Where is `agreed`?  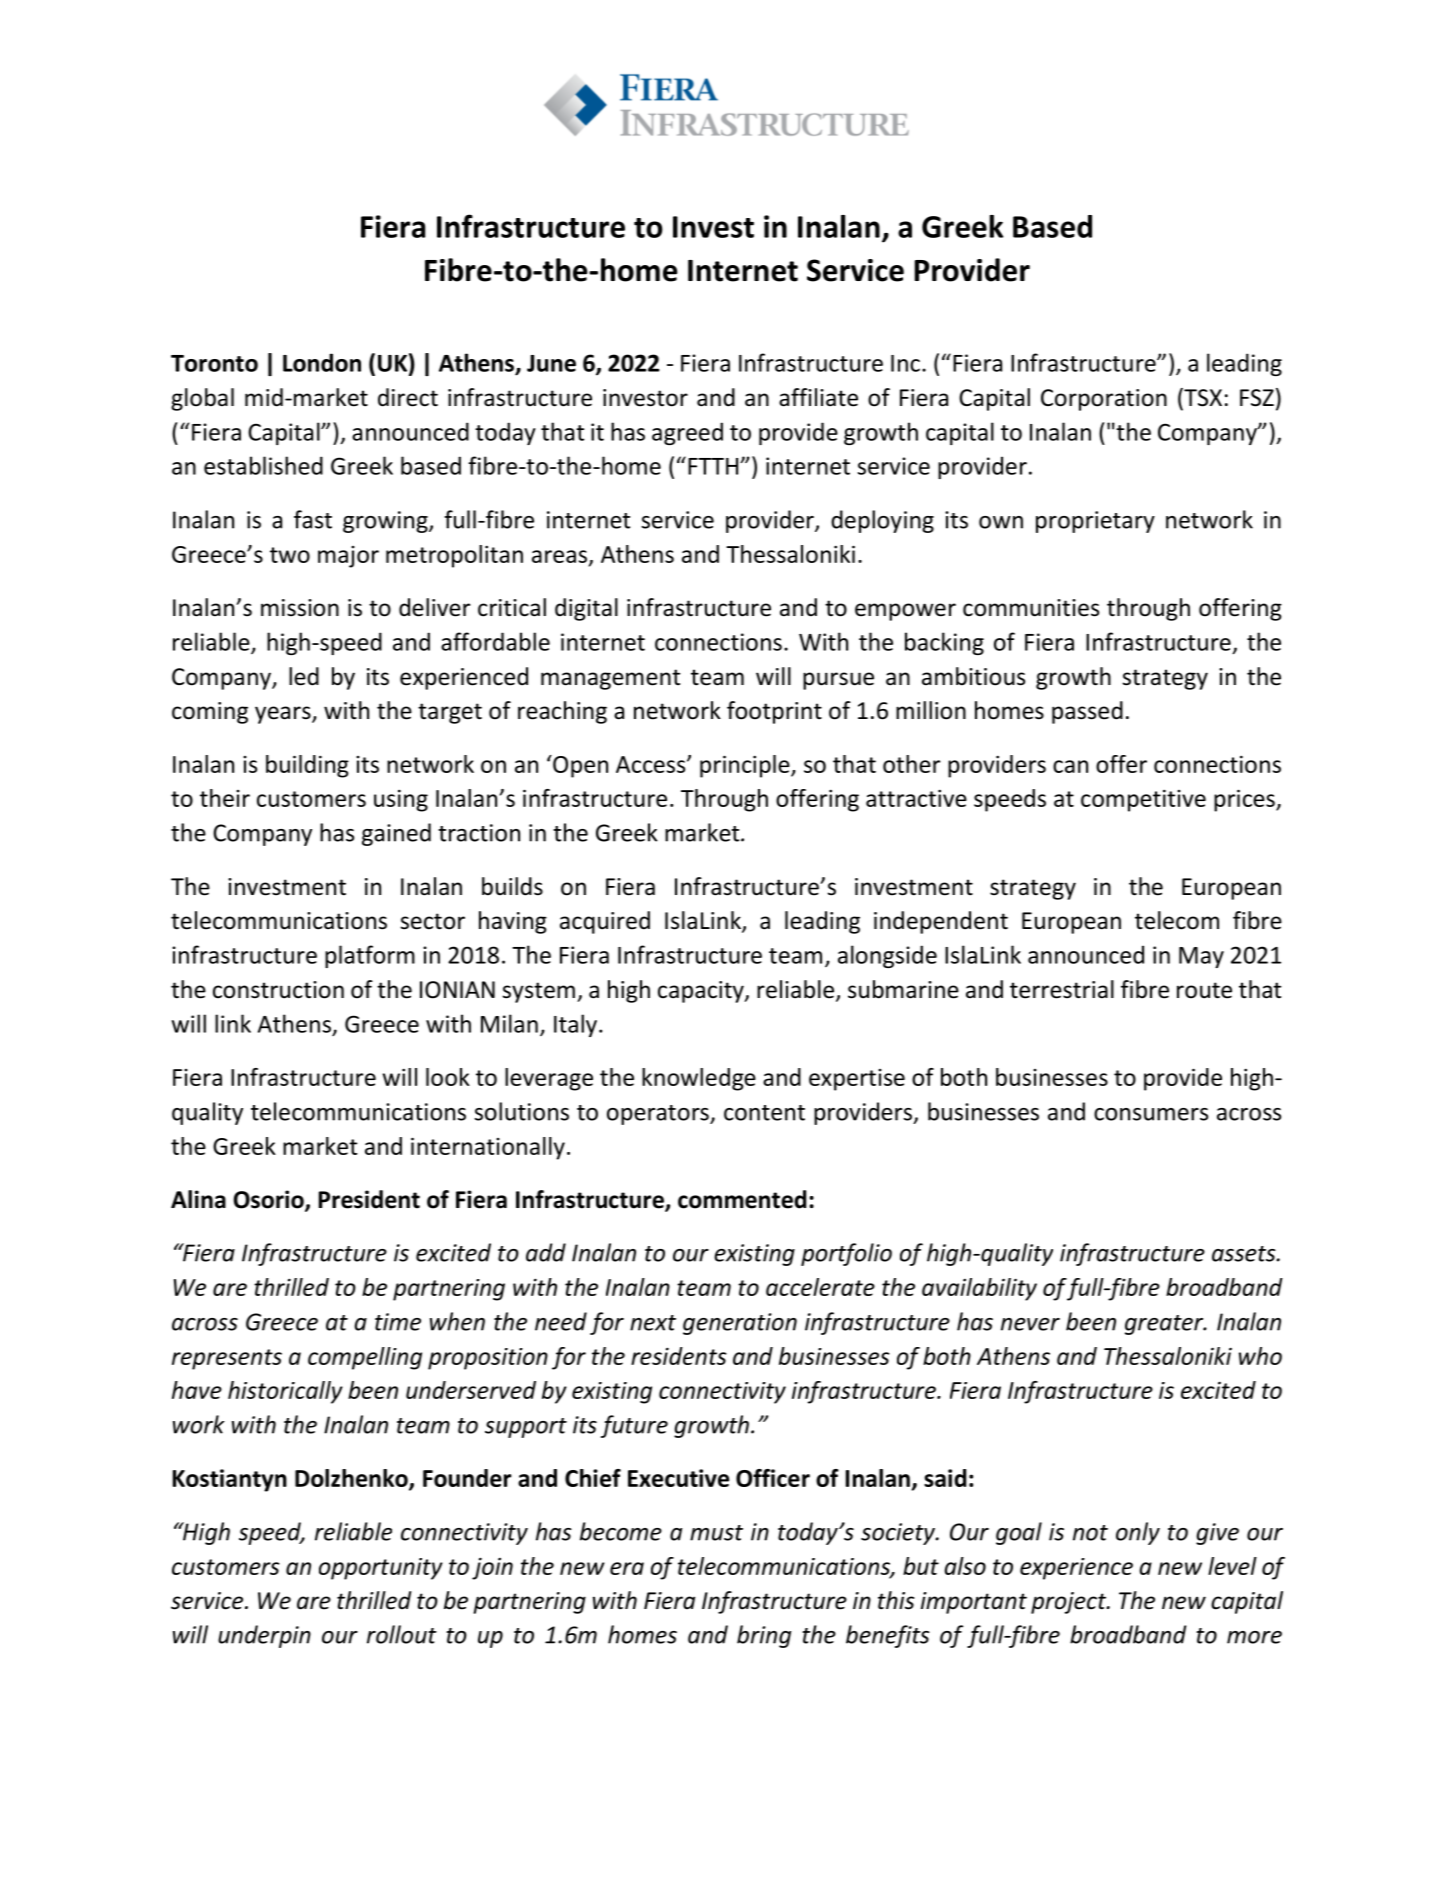 agreed is located at coordinates (687, 433).
